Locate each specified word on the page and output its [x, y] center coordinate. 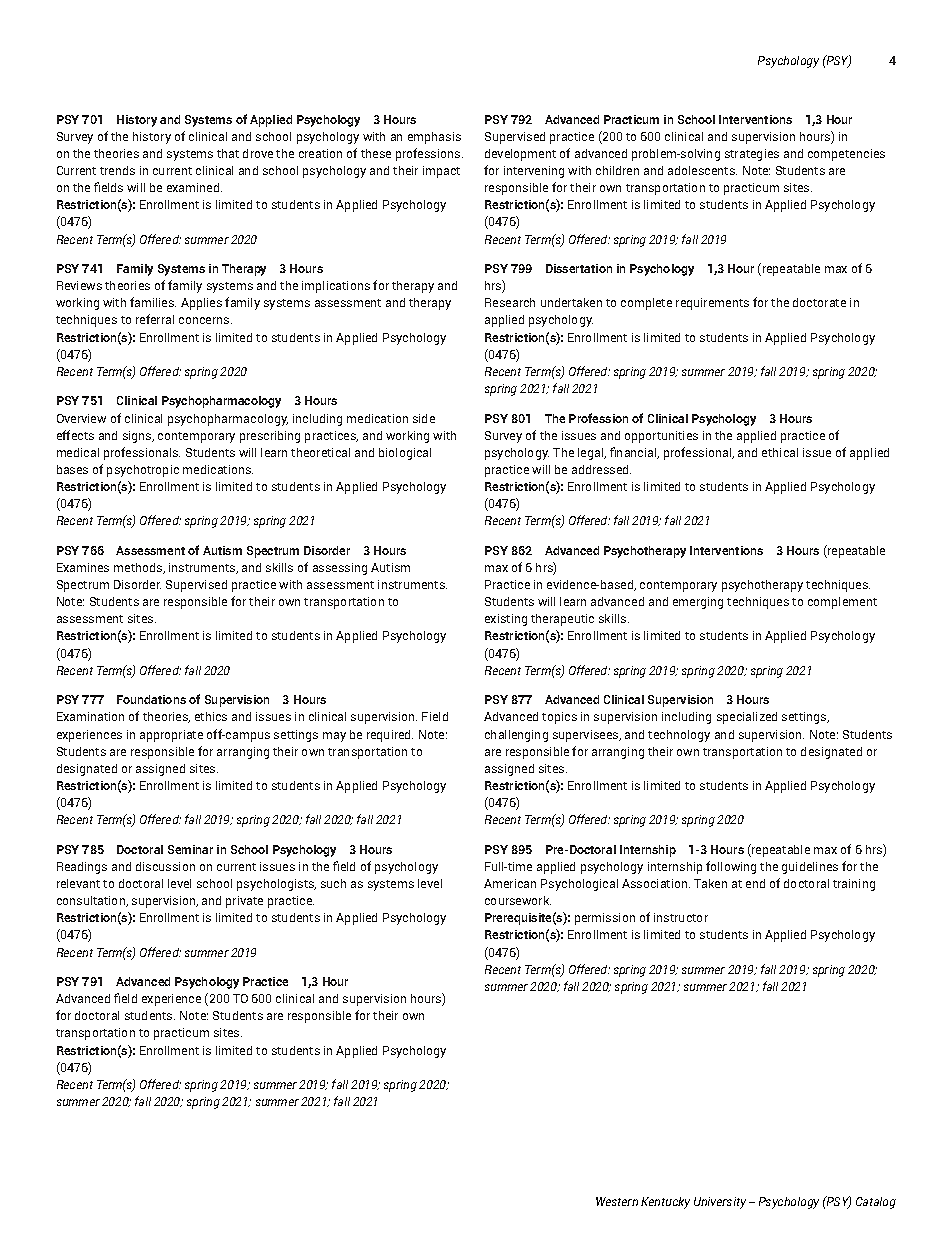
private [244, 902]
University [720, 1203]
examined [194, 187]
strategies [752, 155]
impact [441, 172]
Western [617, 1201]
